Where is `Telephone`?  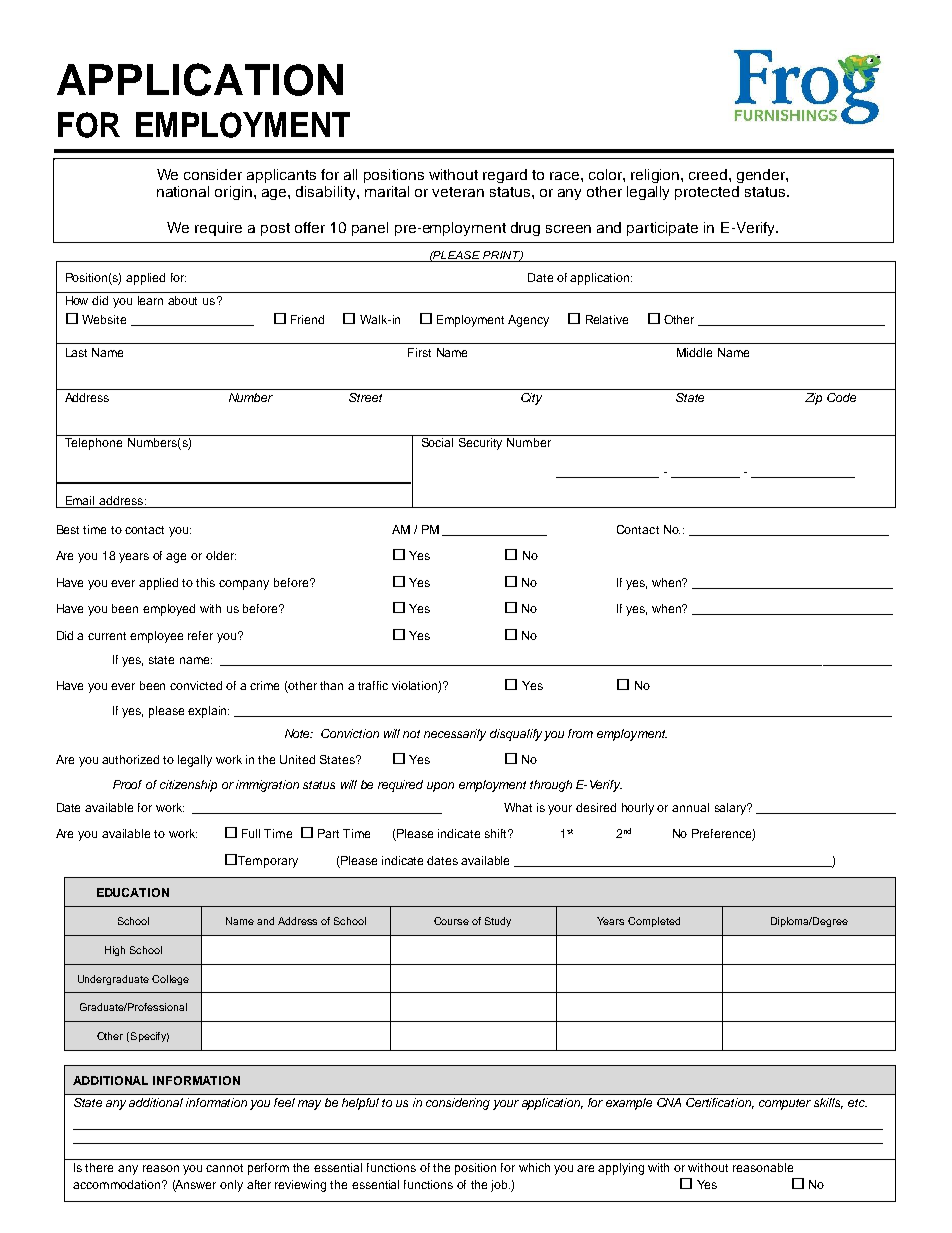 Telephone is located at coordinates (93, 444).
